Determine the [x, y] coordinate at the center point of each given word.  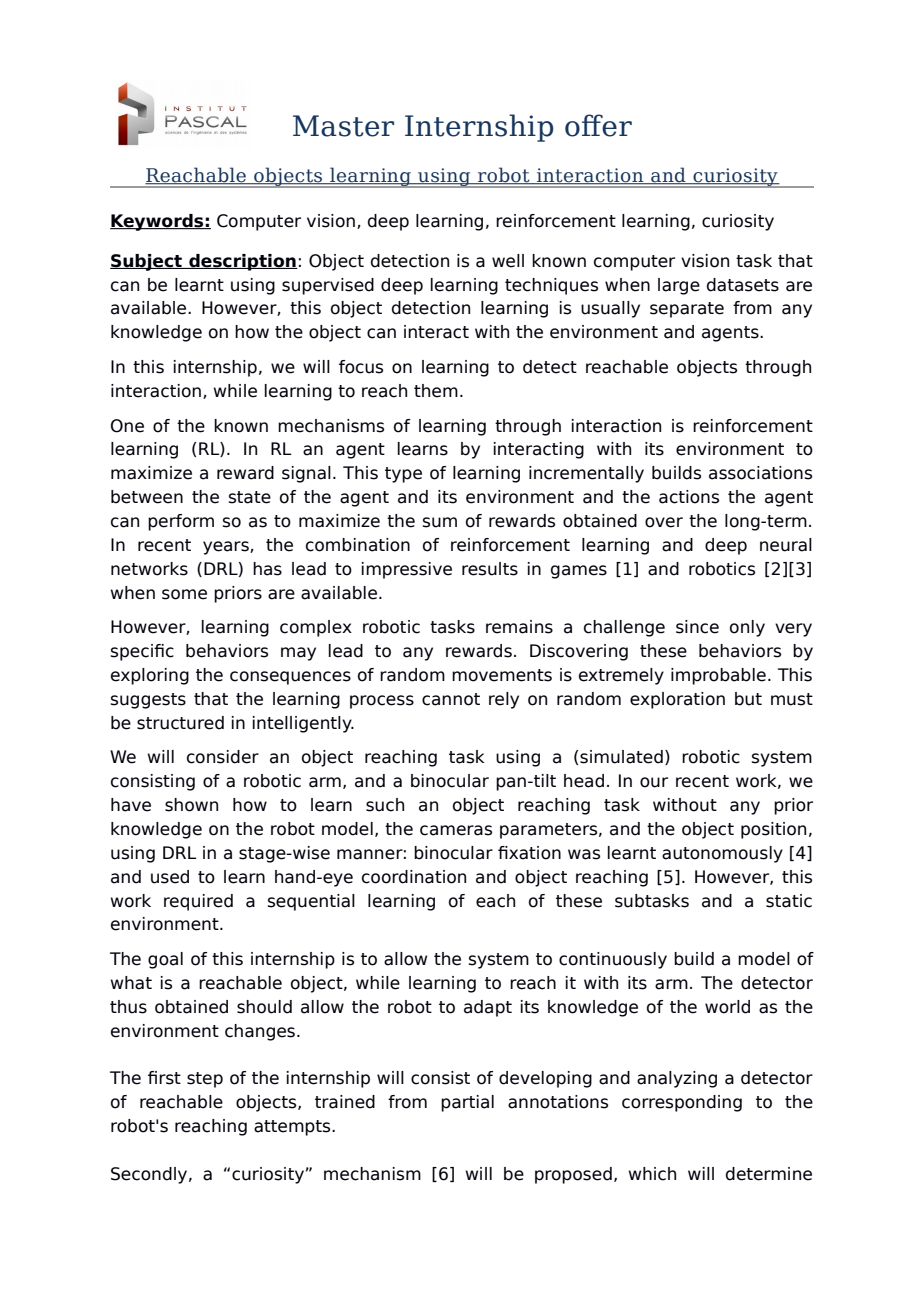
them [436, 391]
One [127, 426]
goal [165, 960]
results [490, 569]
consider [223, 757]
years [227, 548]
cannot [451, 699]
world [727, 1007]
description [242, 262]
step [205, 1080]
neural [786, 545]
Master [343, 126]
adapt [488, 1008]
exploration [677, 700]
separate [687, 310]
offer [598, 125]
